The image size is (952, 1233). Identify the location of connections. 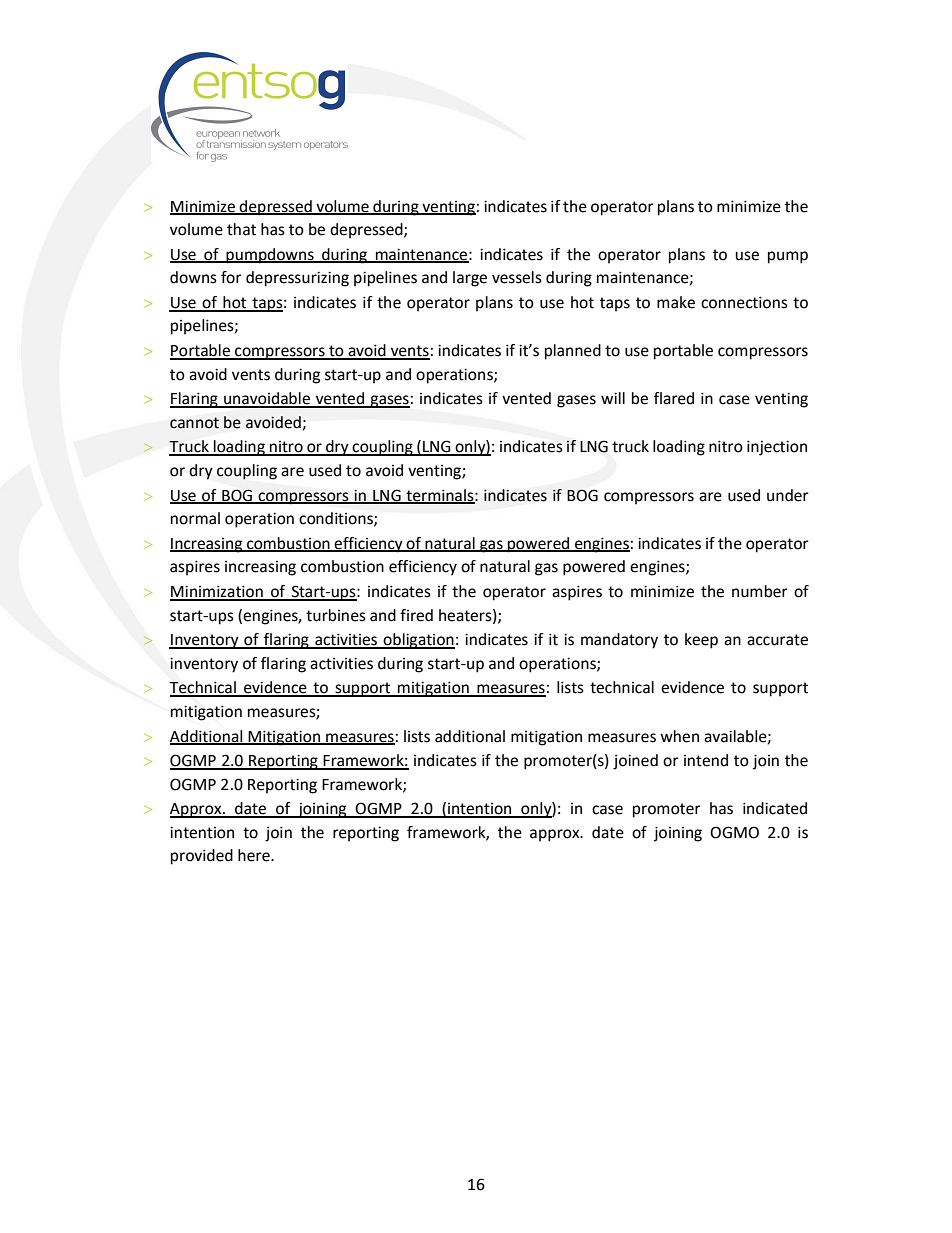
(744, 302).
